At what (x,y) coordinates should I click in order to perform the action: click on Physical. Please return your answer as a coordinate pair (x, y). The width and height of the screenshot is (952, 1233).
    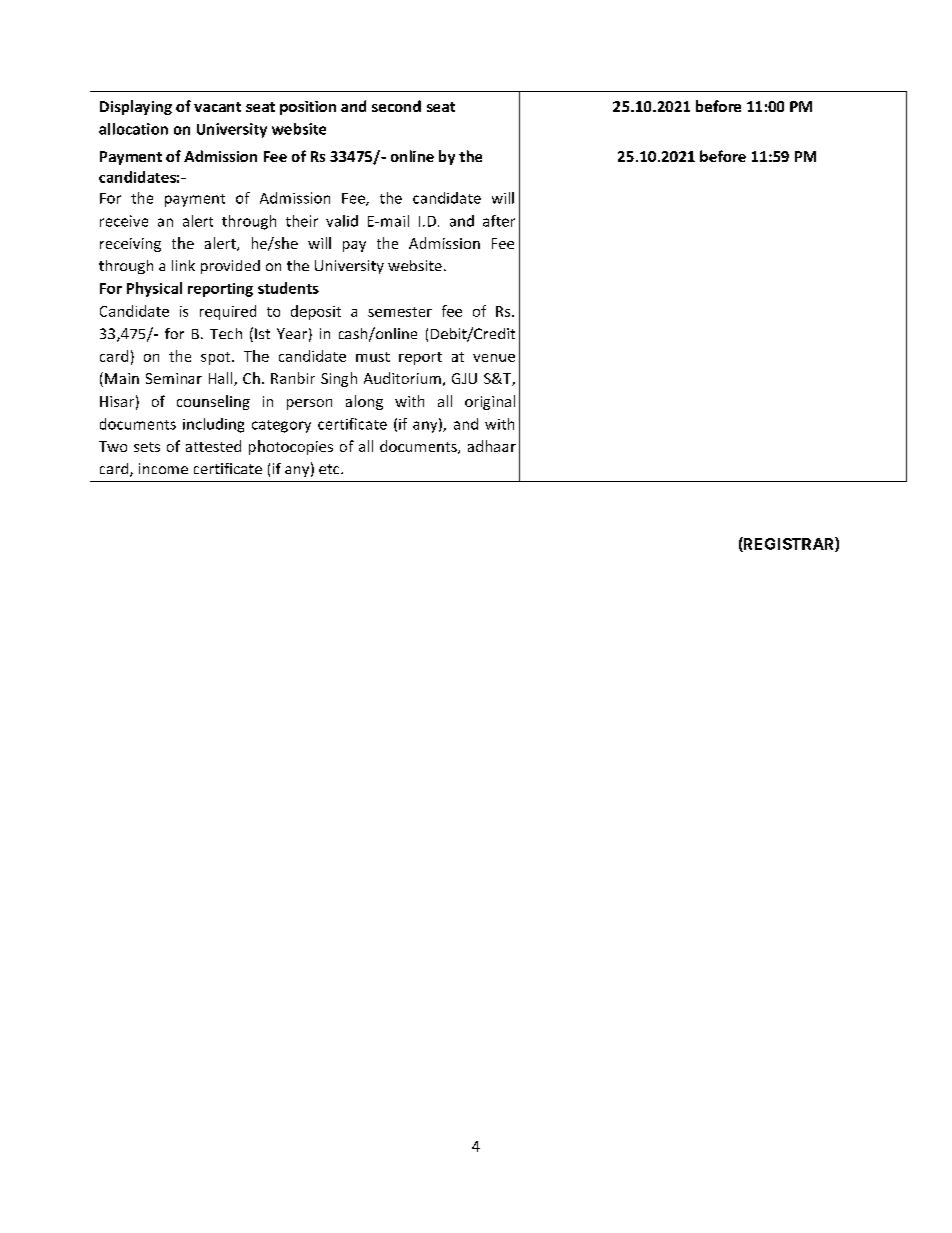
    Looking at the image, I should click on (154, 289).
